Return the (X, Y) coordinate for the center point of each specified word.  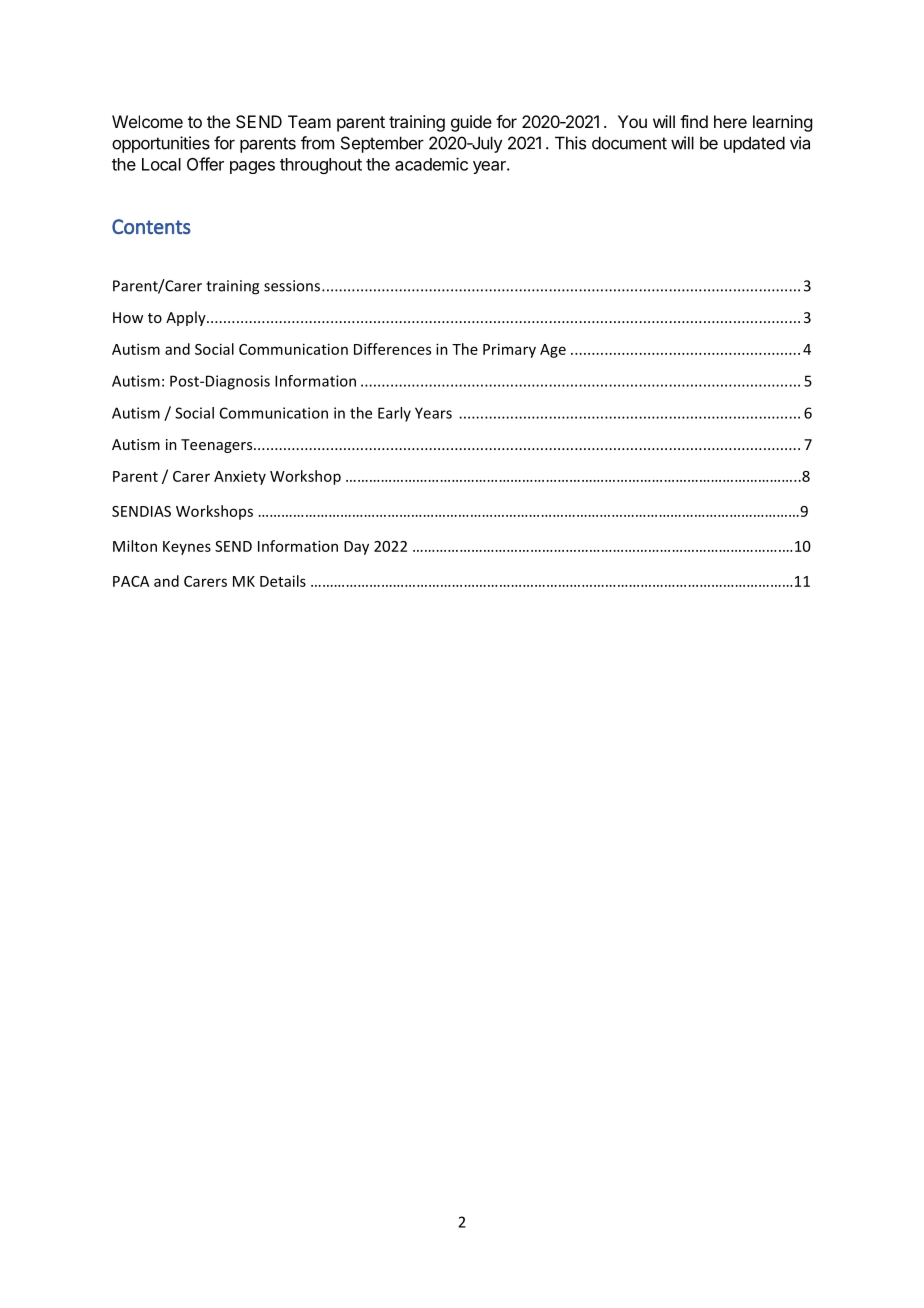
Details (283, 581)
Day (356, 548)
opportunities (161, 144)
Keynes (187, 548)
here (730, 121)
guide (471, 123)
